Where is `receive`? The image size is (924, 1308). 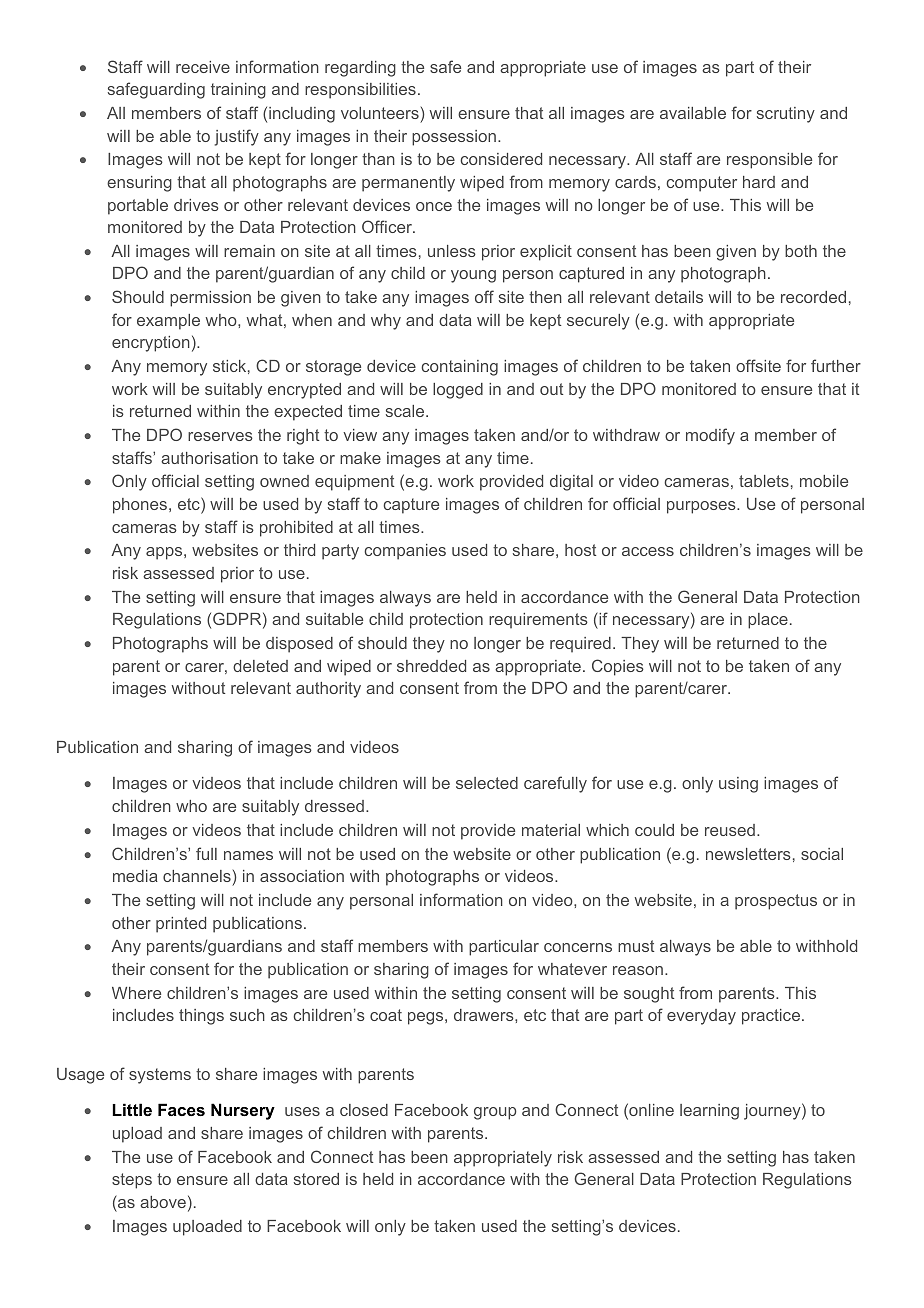 receive is located at coordinates (203, 67).
